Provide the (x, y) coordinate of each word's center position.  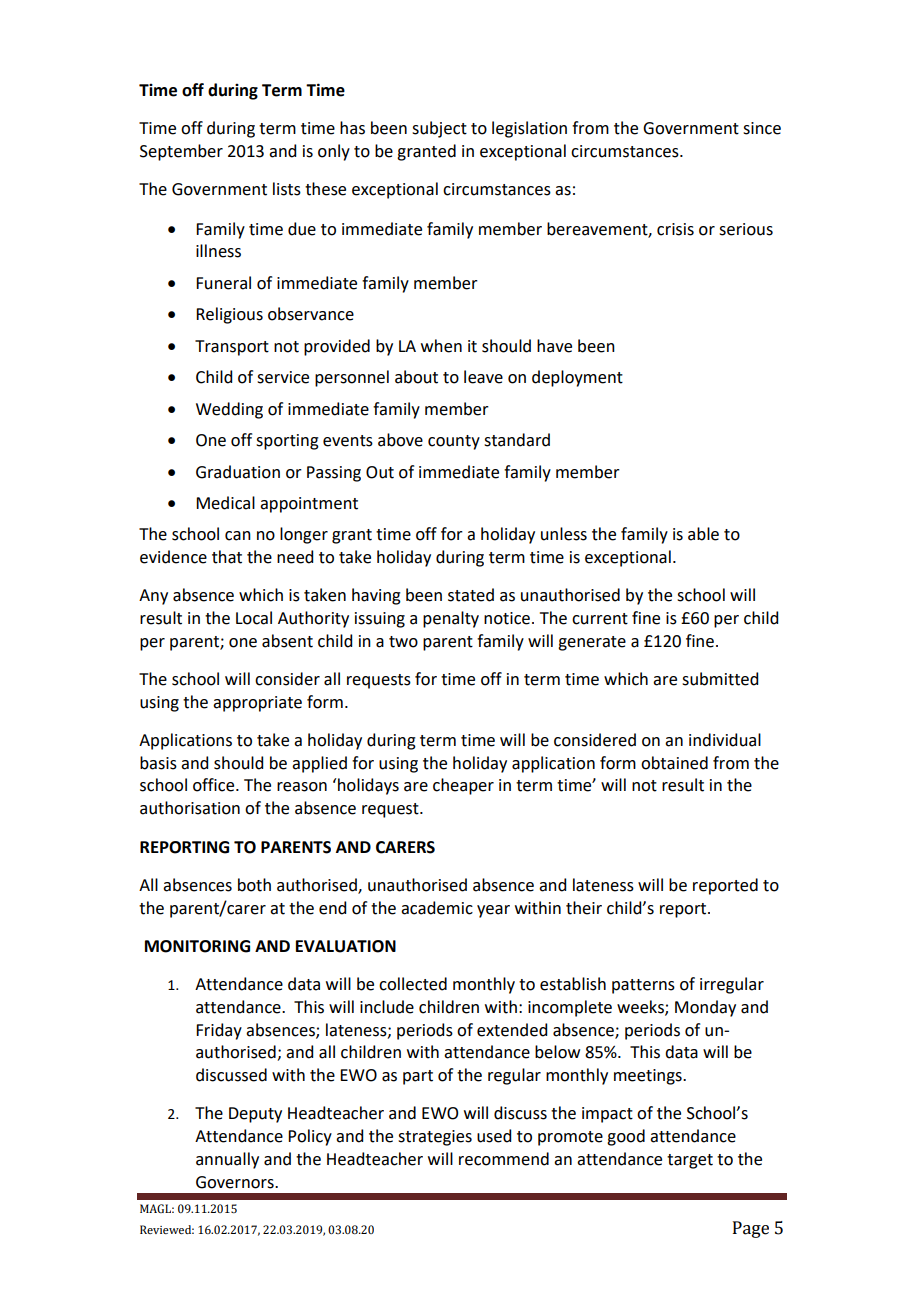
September (181, 152)
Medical (225, 503)
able (703, 534)
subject (439, 129)
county (454, 442)
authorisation (190, 808)
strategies (435, 1138)
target (690, 1161)
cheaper (463, 786)
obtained (674, 763)
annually (227, 1160)
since (762, 128)
